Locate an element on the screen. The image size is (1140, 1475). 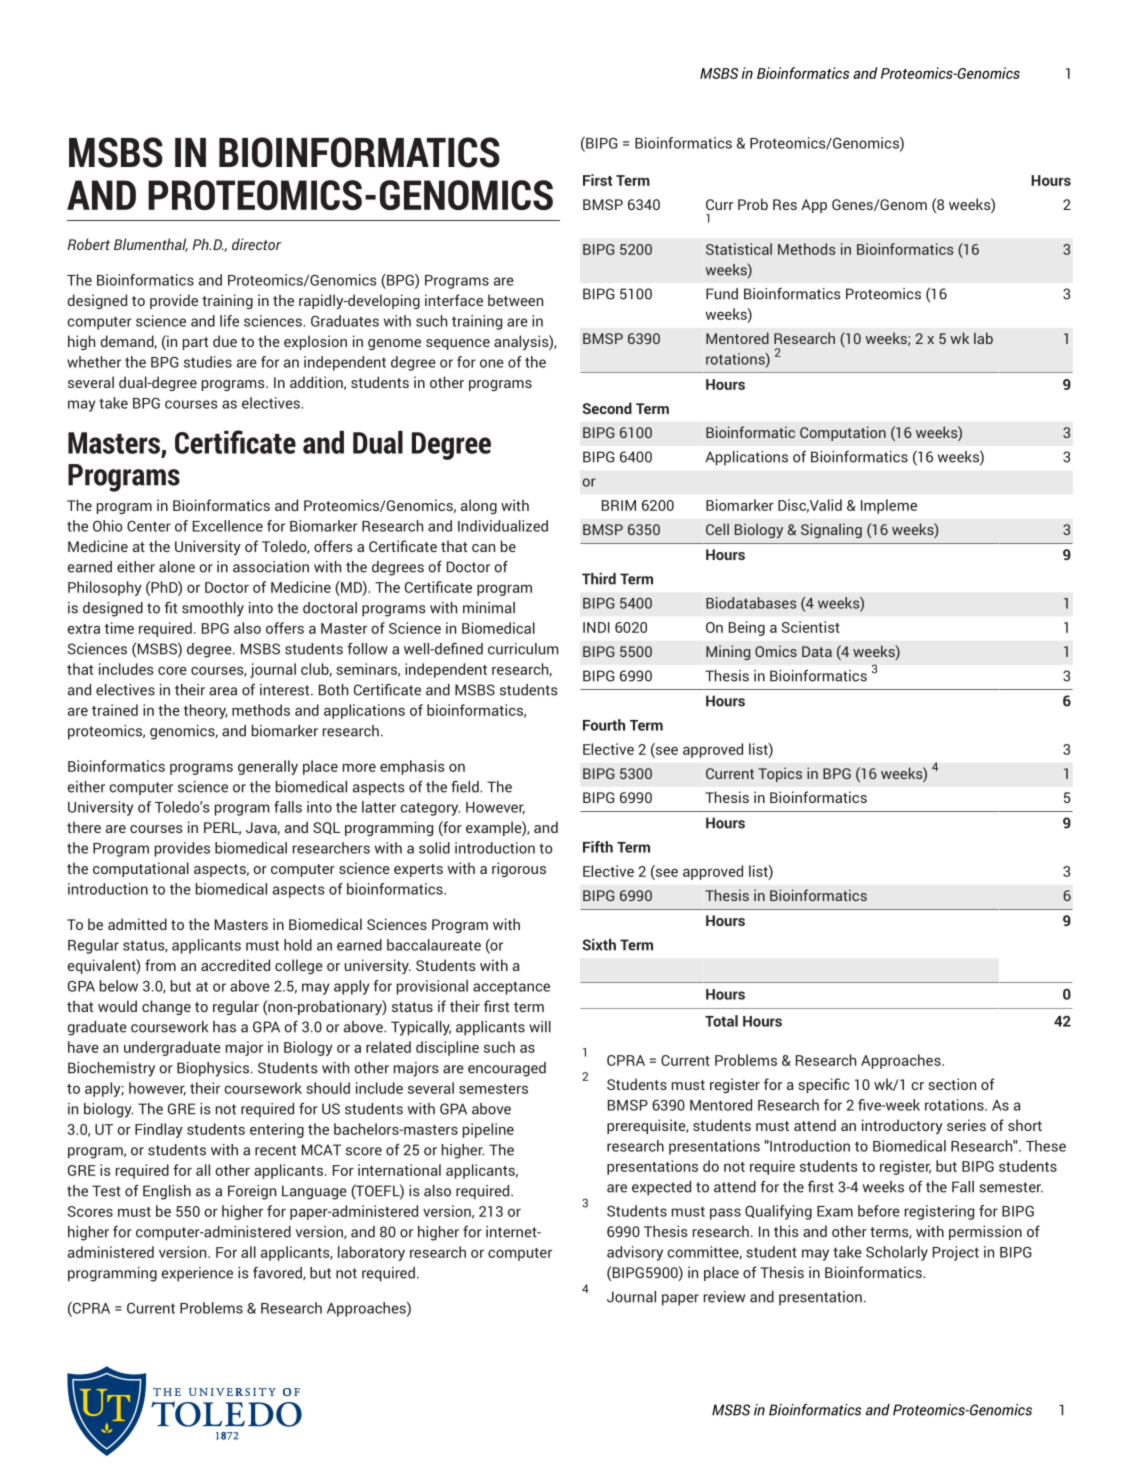
BRIM is located at coordinates (619, 505).
